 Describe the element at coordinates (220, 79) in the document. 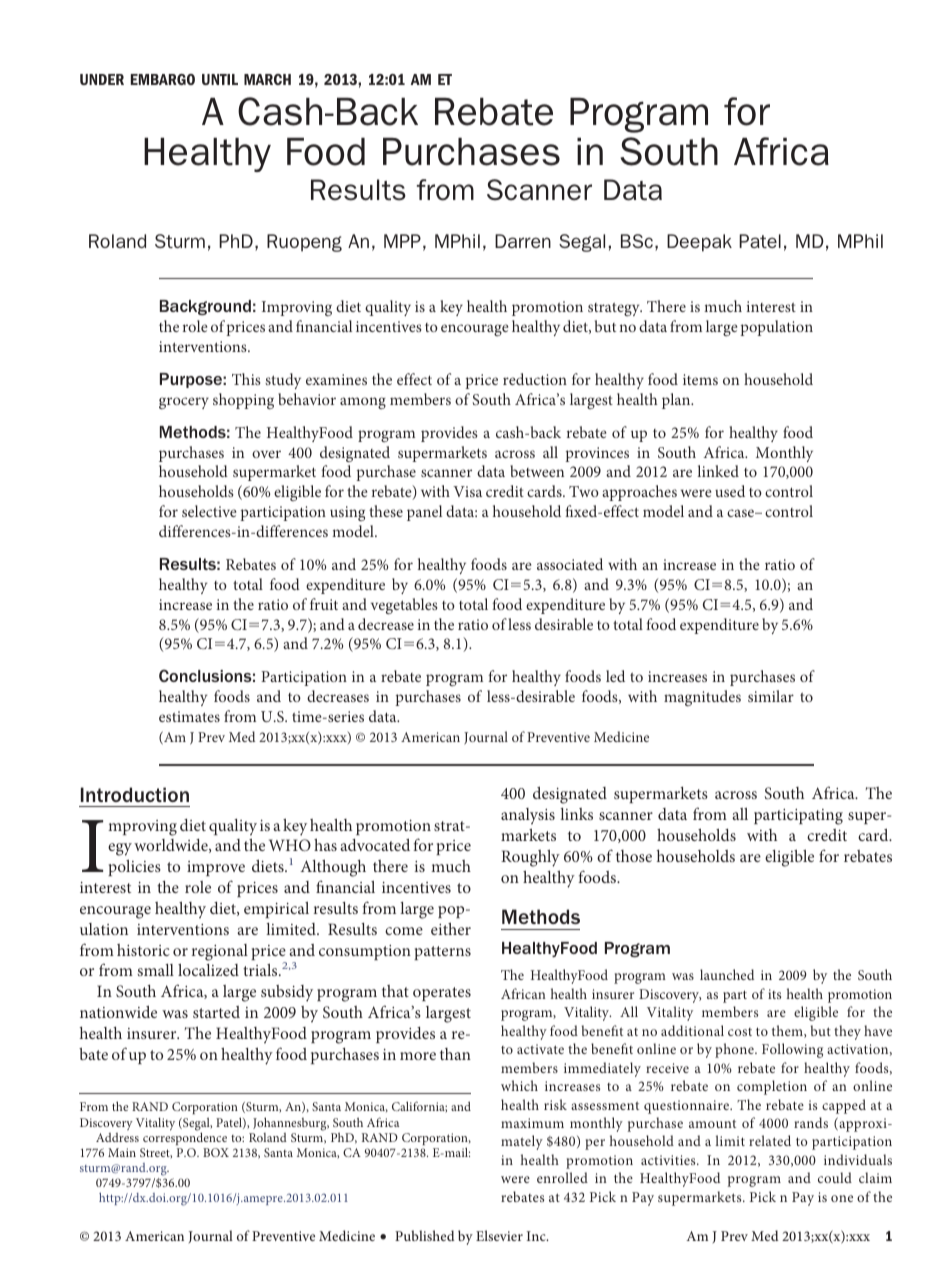

I see `UNTIL` at that location.
